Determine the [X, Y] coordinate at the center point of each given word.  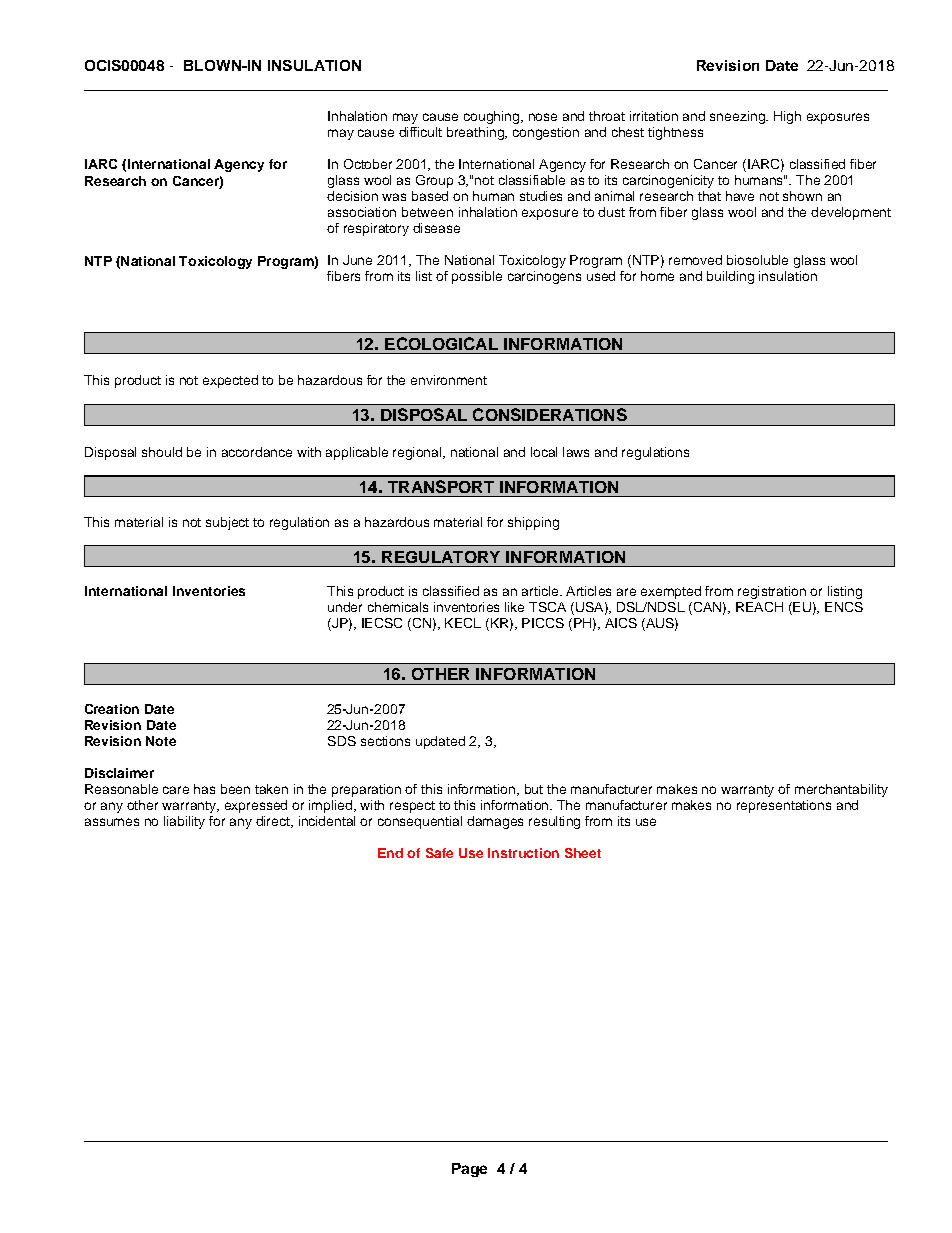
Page [469, 1170]
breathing [476, 133]
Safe [439, 853]
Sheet [583, 853]
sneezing [738, 117]
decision [352, 196]
